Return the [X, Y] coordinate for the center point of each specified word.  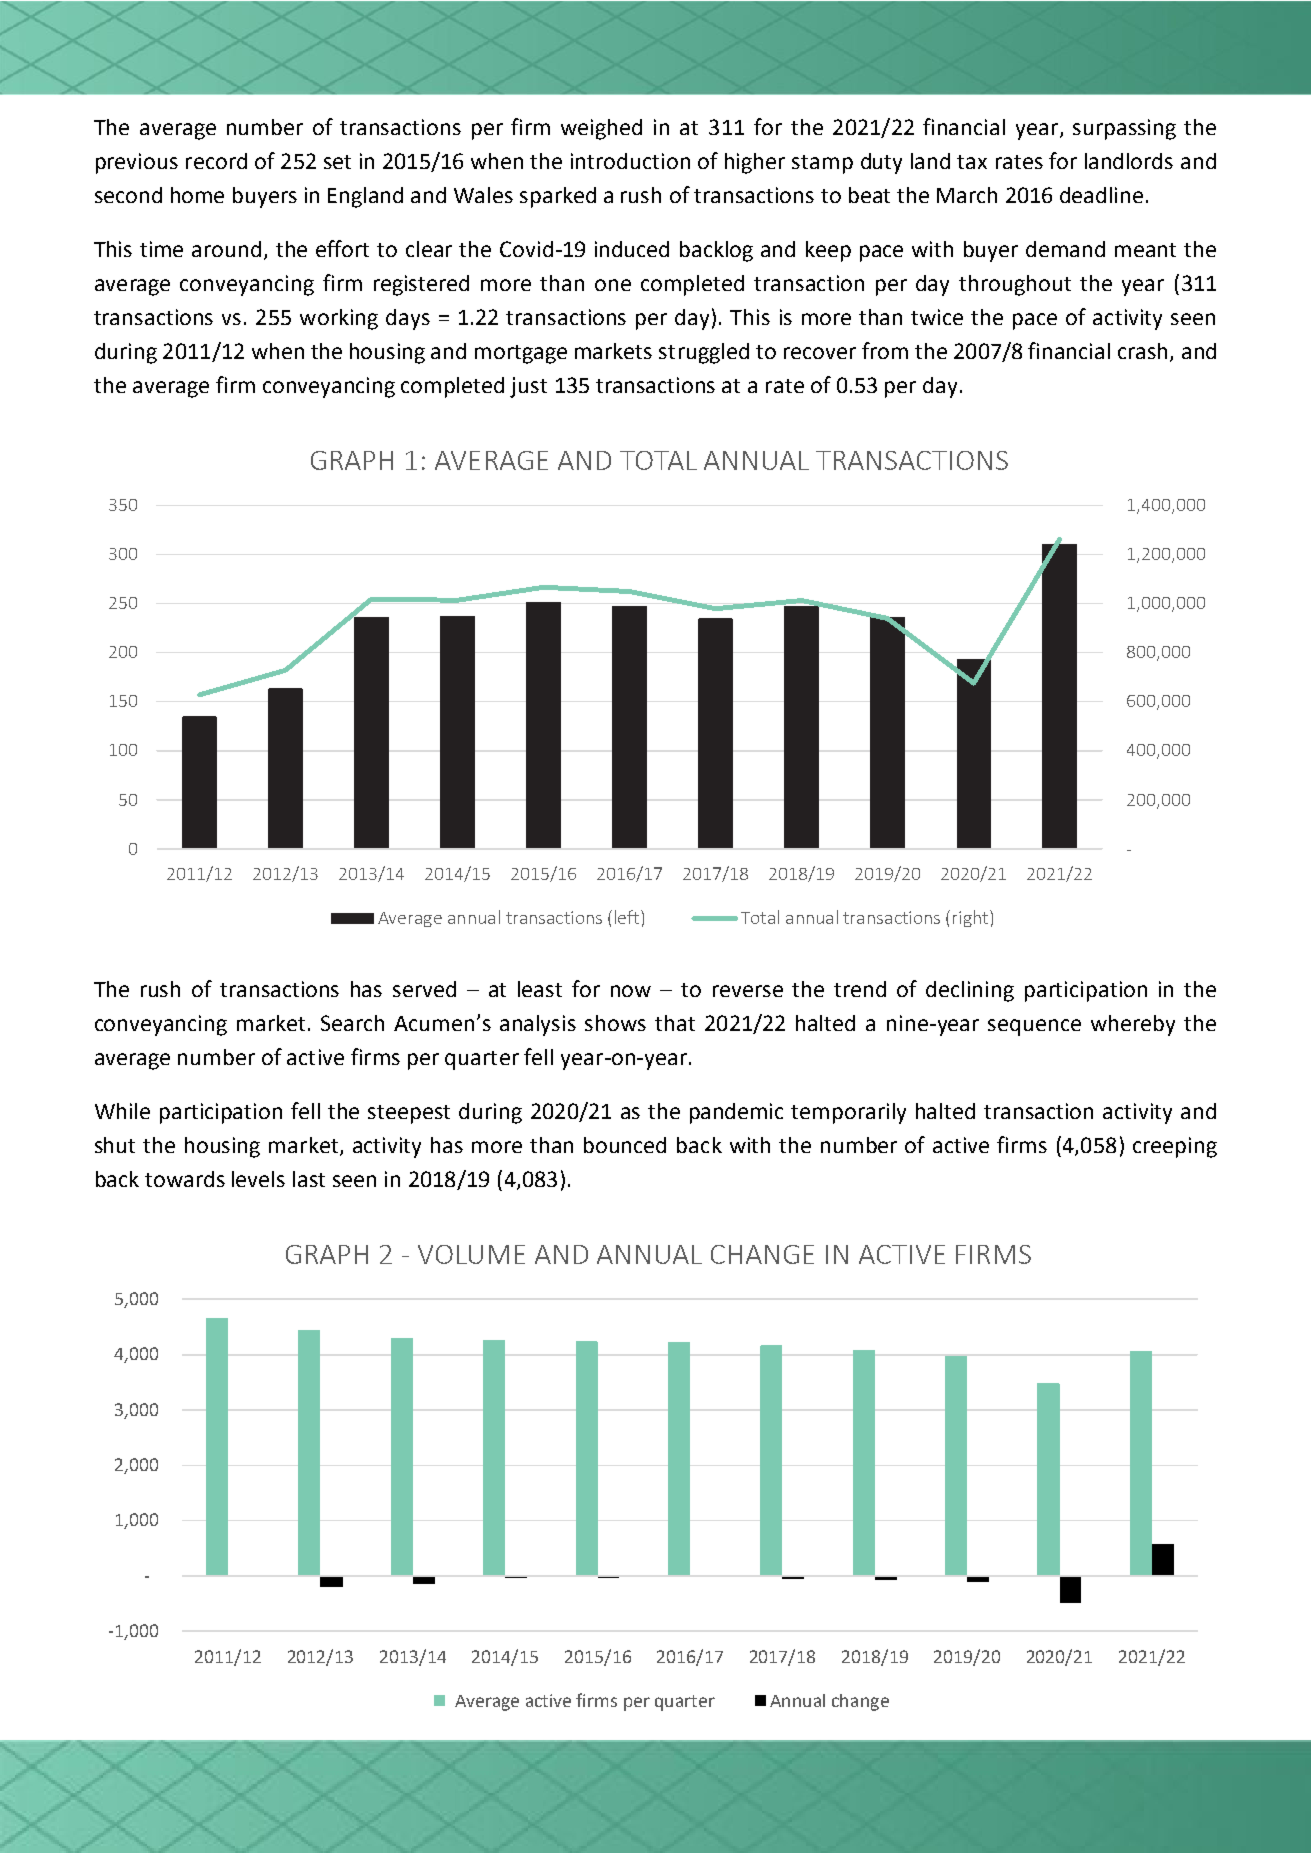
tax [972, 162]
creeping [1175, 1147]
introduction [630, 161]
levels [258, 1179]
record [216, 161]
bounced [625, 1145]
